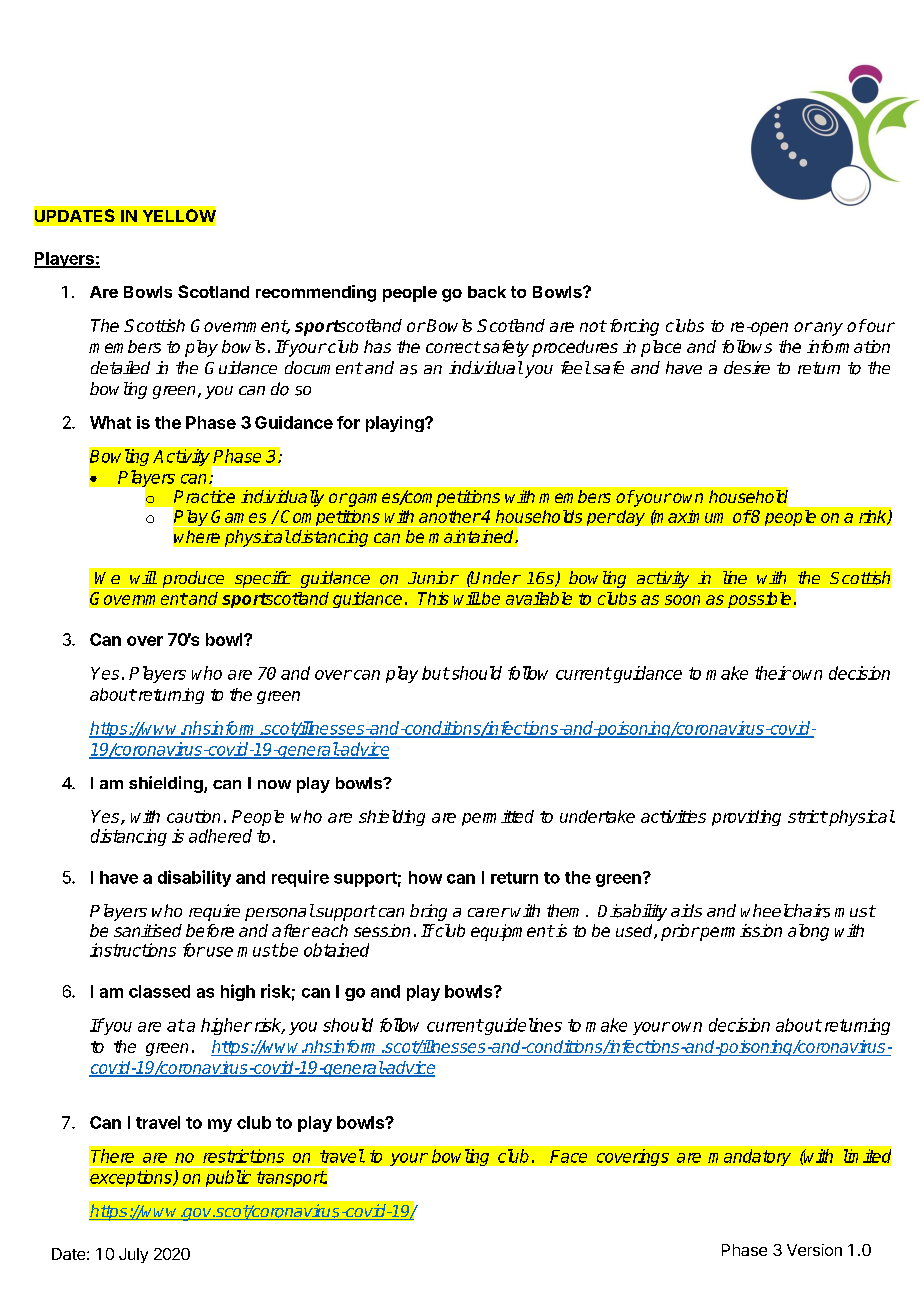  Describe the element at coordinates (498, 818) in the screenshot. I see `permitted` at that location.
